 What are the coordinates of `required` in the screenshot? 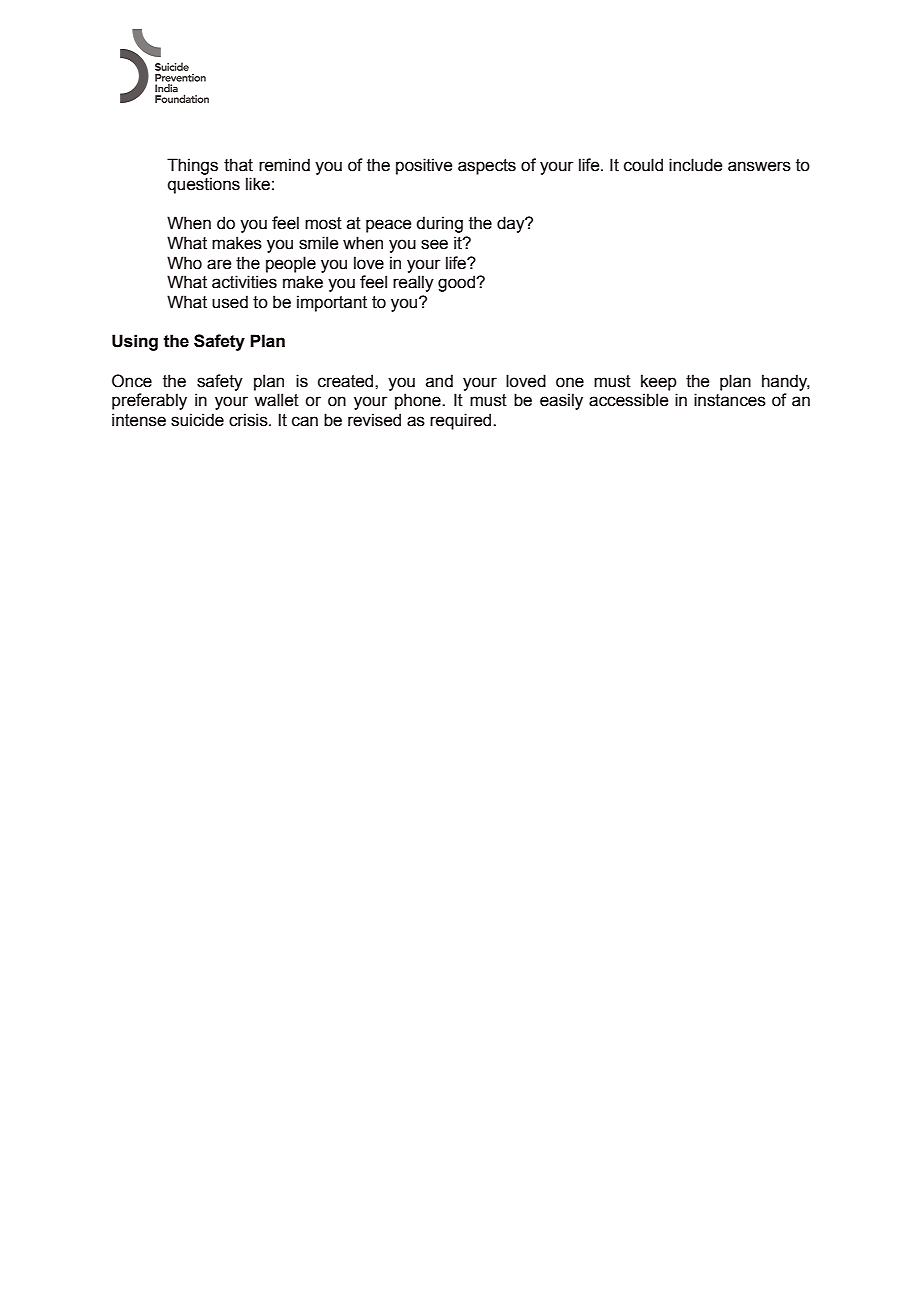 It's located at (462, 421).
